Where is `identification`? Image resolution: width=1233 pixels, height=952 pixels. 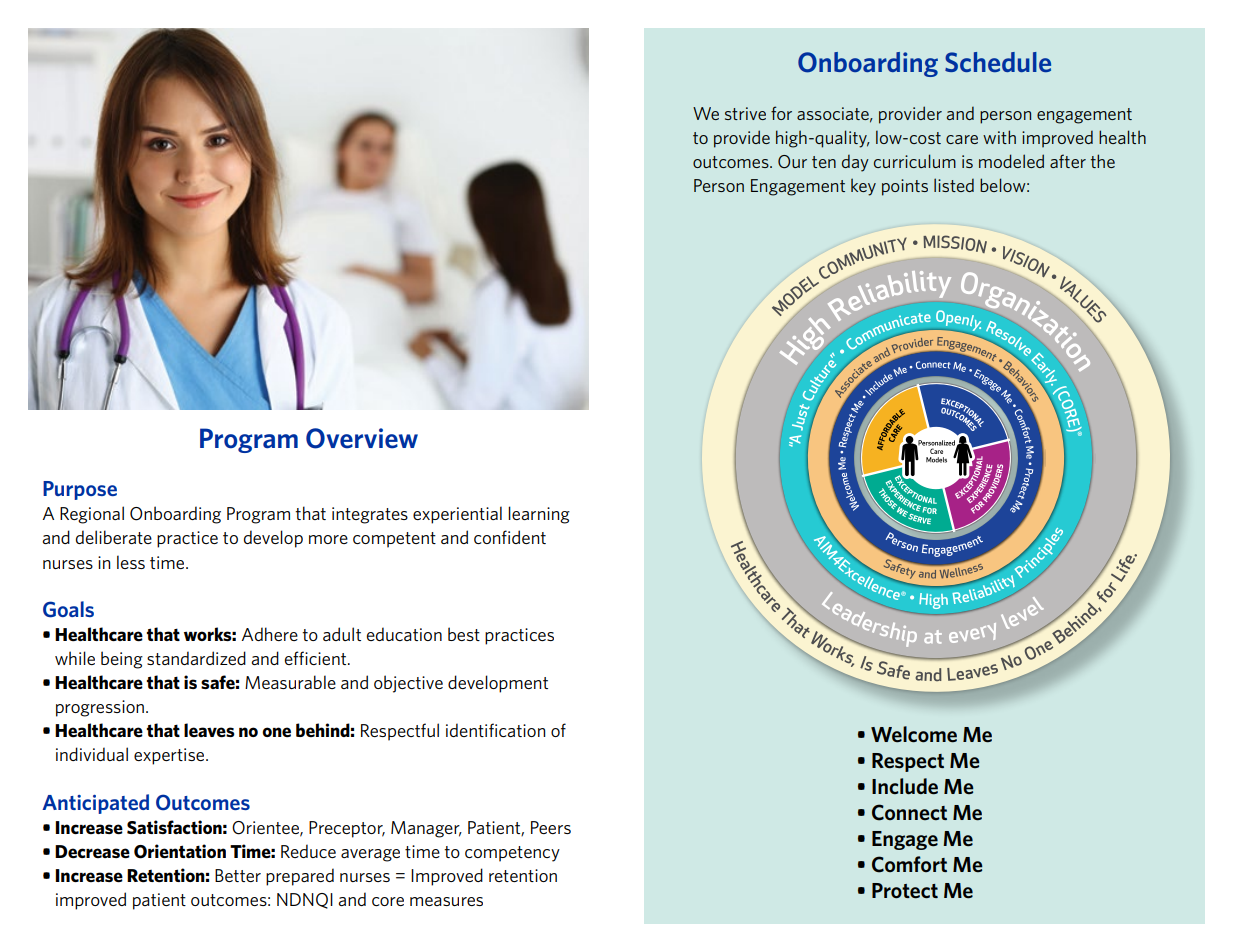 identification is located at coordinates (495, 730).
